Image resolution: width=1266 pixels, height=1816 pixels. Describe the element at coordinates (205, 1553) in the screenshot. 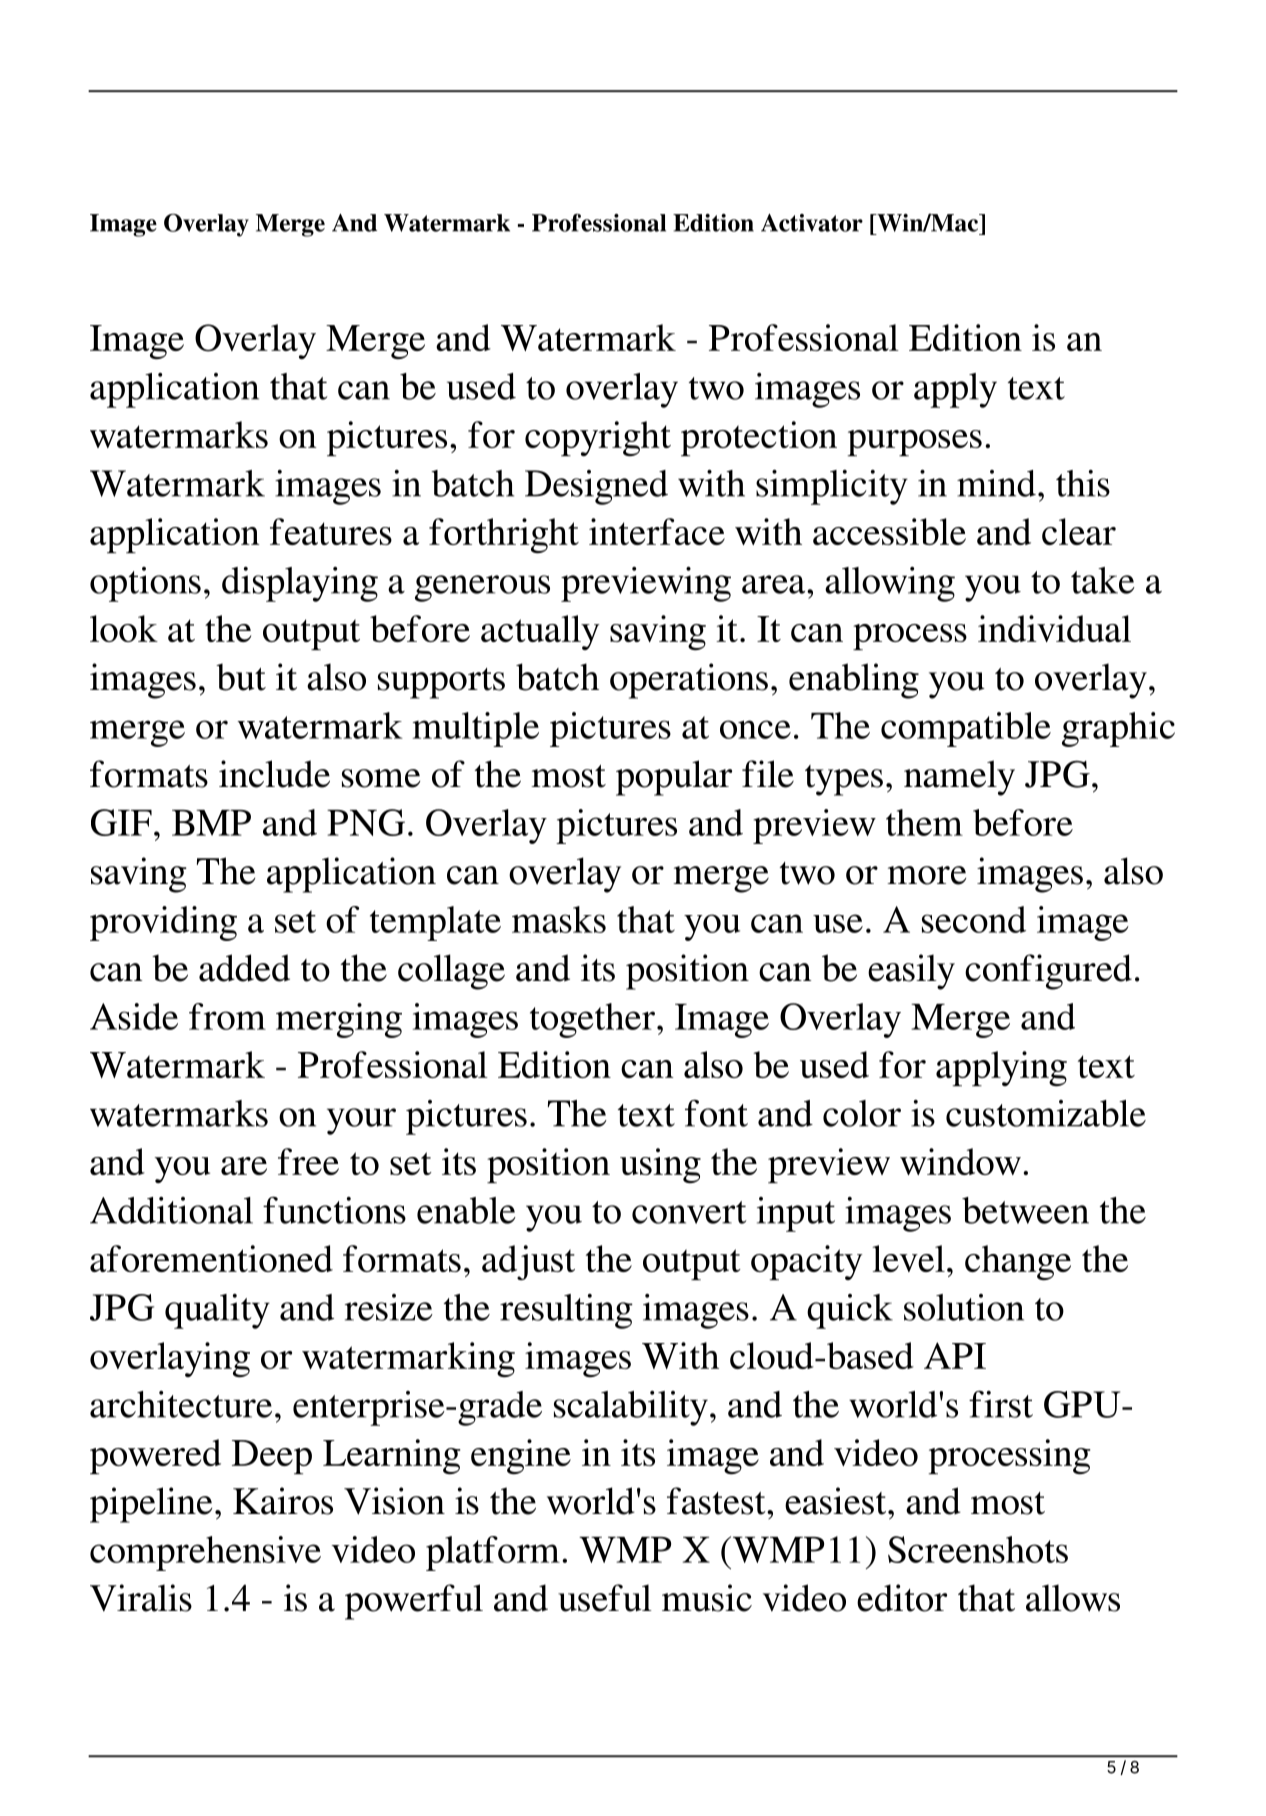

I see `comprehensive` at that location.
